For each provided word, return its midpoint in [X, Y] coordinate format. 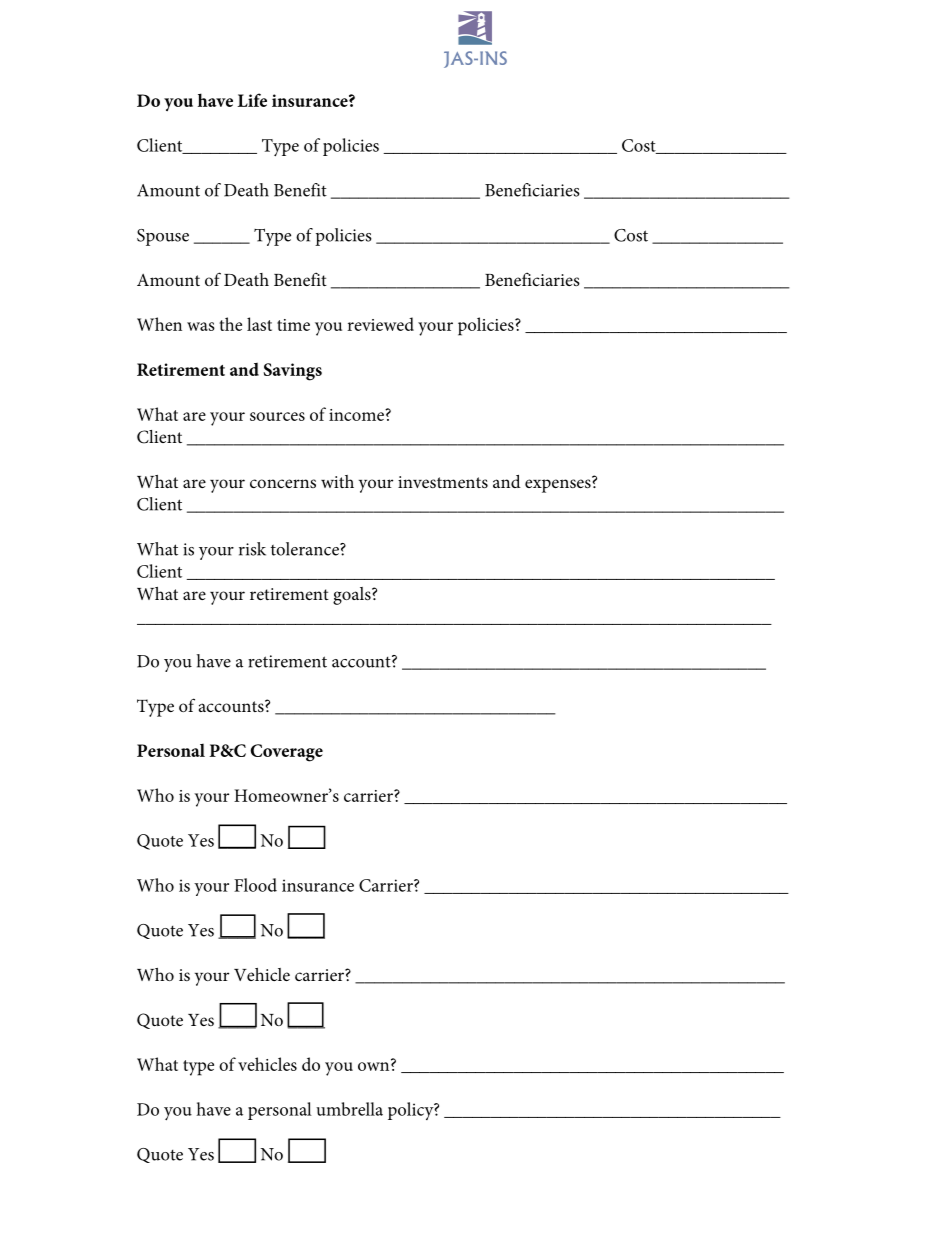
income [357, 415]
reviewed [380, 324]
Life [252, 100]
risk [252, 549]
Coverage [286, 753]
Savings [292, 372]
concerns [283, 483]
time [293, 325]
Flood [255, 885]
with [337, 481]
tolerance [306, 549]
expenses [559, 485]
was [201, 326]
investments [443, 482]
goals [353, 596]
